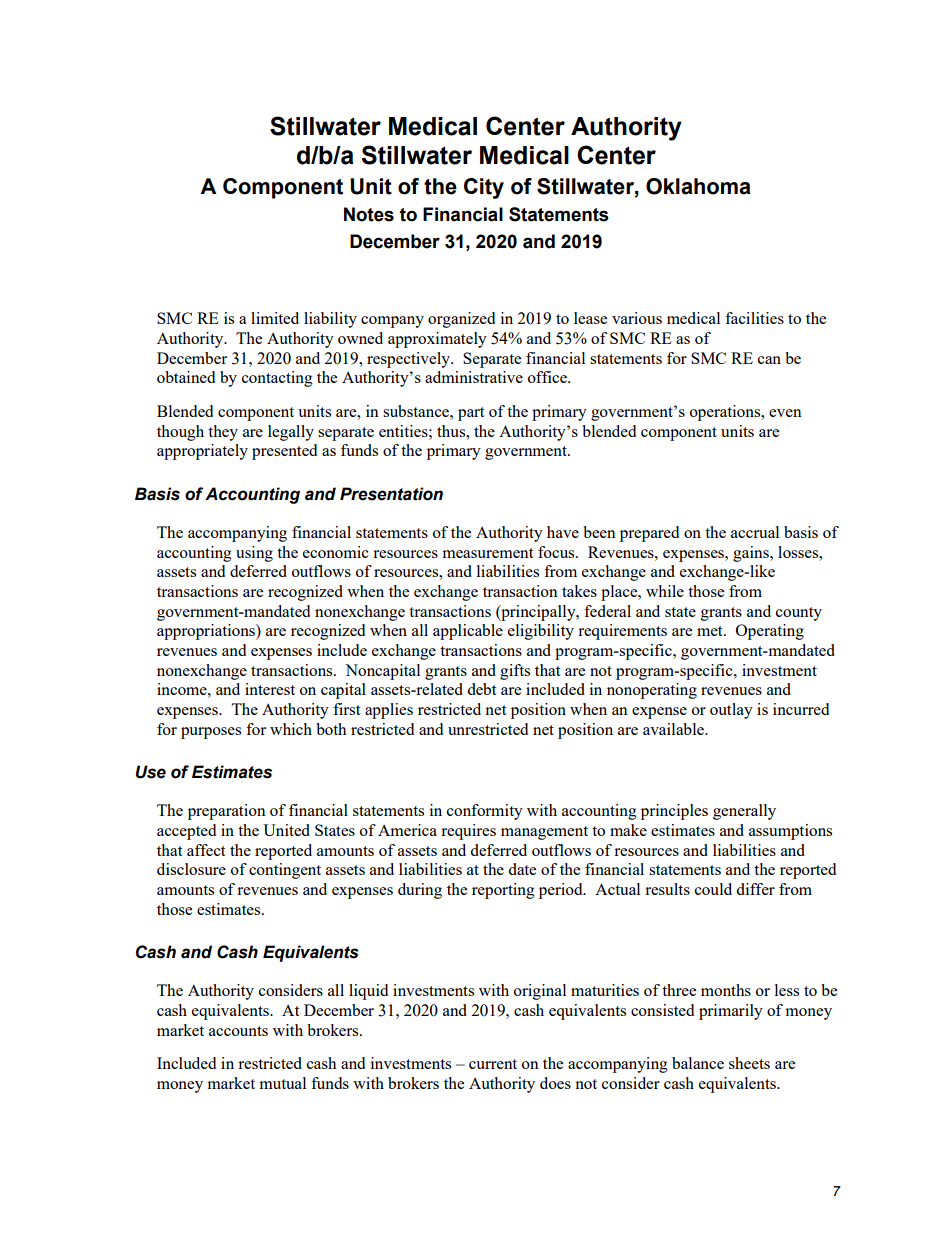 The width and height of the document is (952, 1233). Describe the element at coordinates (698, 186) in the document. I see `Oklahoma` at that location.
